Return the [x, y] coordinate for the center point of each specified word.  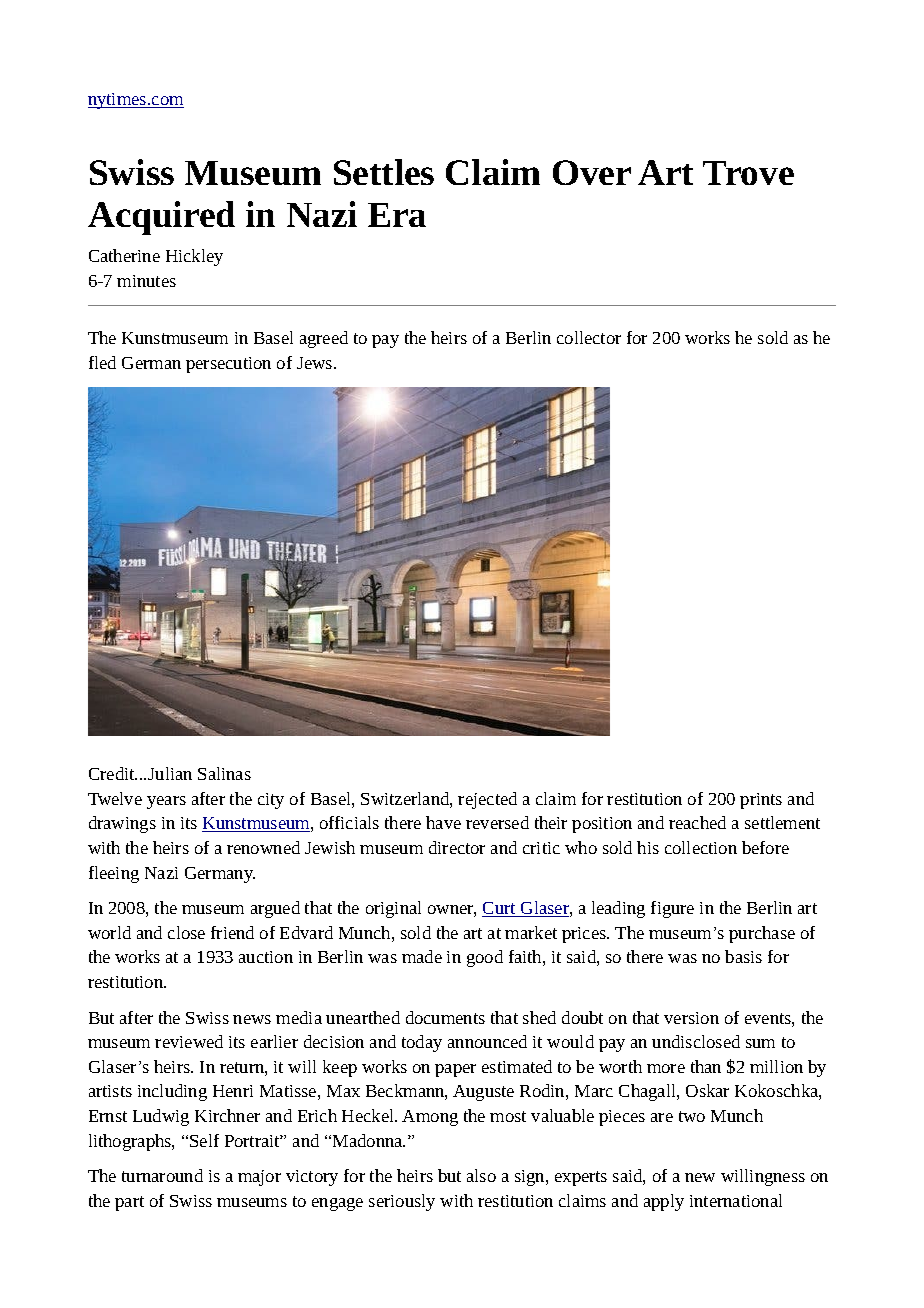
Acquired [161, 218]
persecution [228, 365]
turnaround [162, 1175]
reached [697, 822]
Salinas [224, 773]
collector [589, 337]
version [691, 1018]
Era [397, 215]
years [166, 802]
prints [761, 801]
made [422, 956]
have [443, 822]
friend [232, 932]
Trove [748, 173]
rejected [487, 800]
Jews [316, 363]
